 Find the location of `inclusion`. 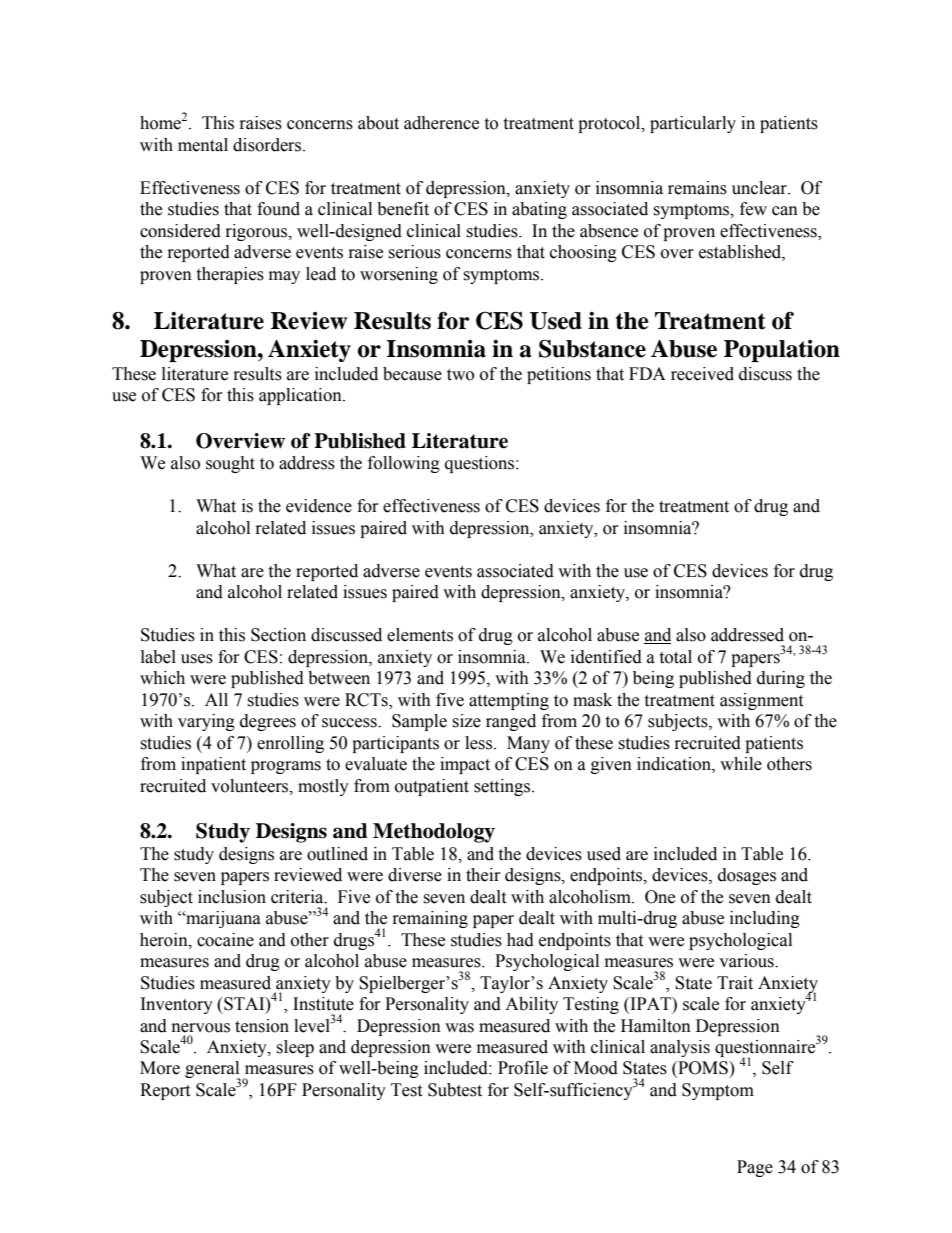

inclusion is located at coordinates (232, 897).
